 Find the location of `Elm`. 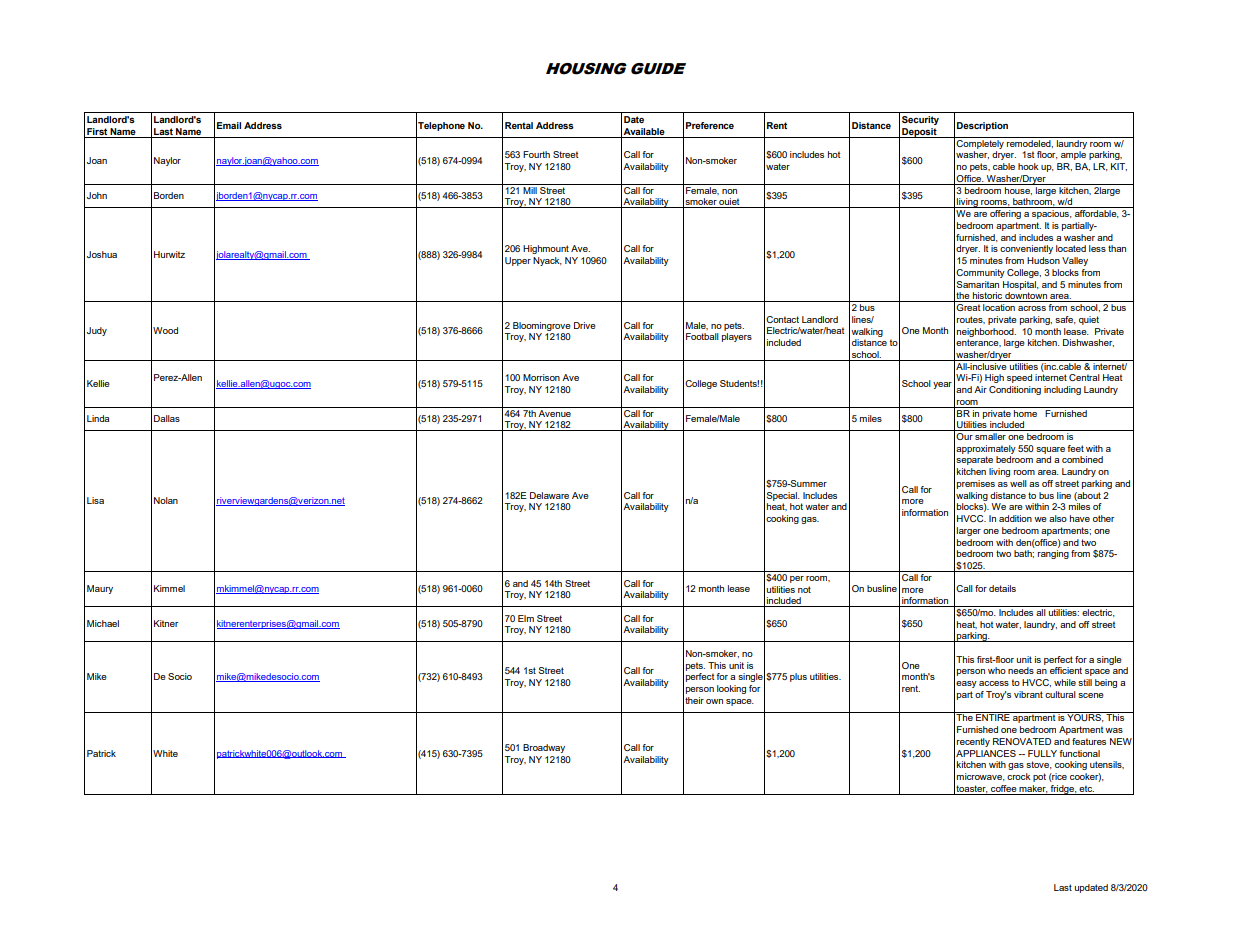

Elm is located at coordinates (526, 618).
